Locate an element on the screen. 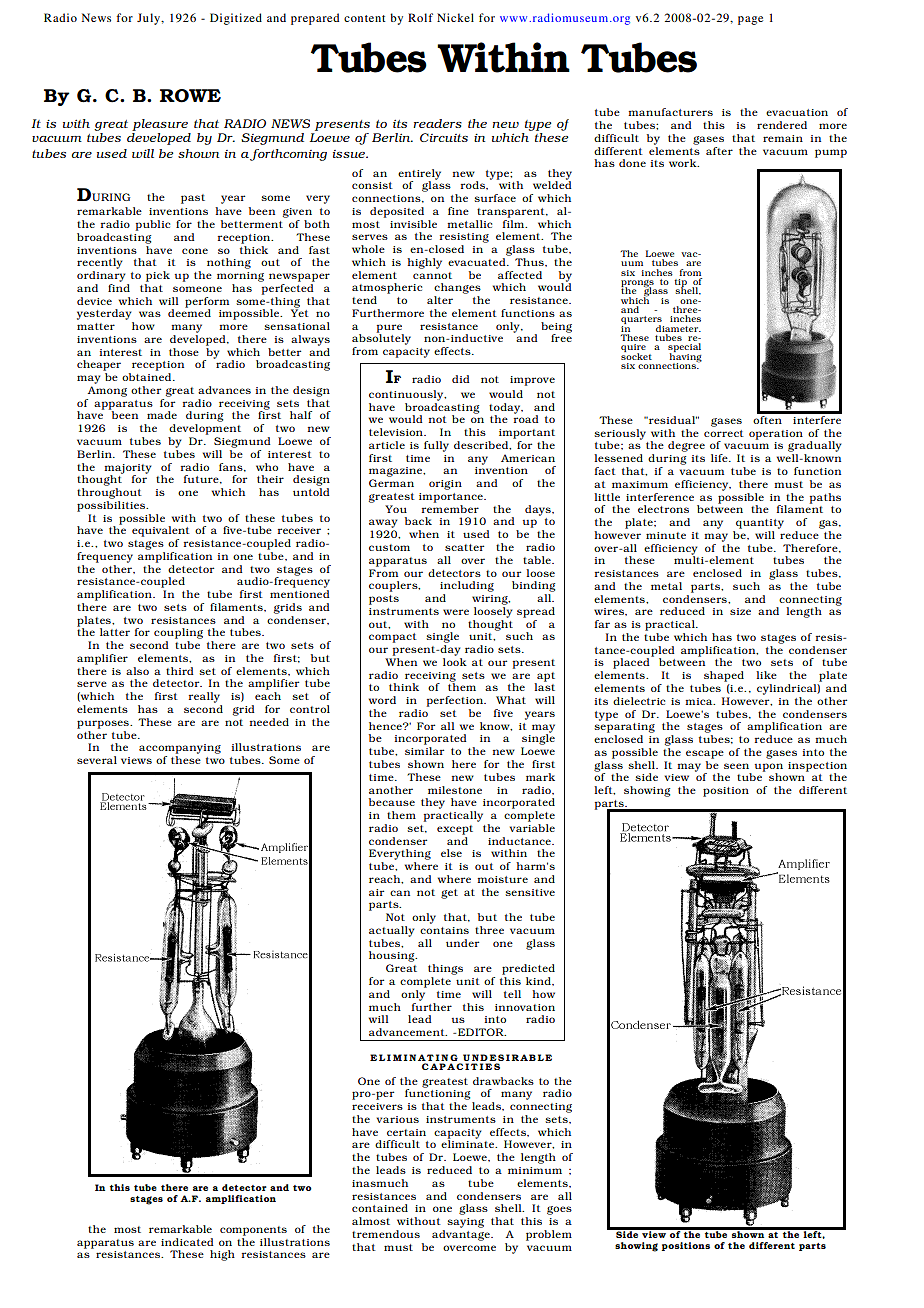 The height and width of the screenshot is (1308, 924). size is located at coordinates (740, 611).
